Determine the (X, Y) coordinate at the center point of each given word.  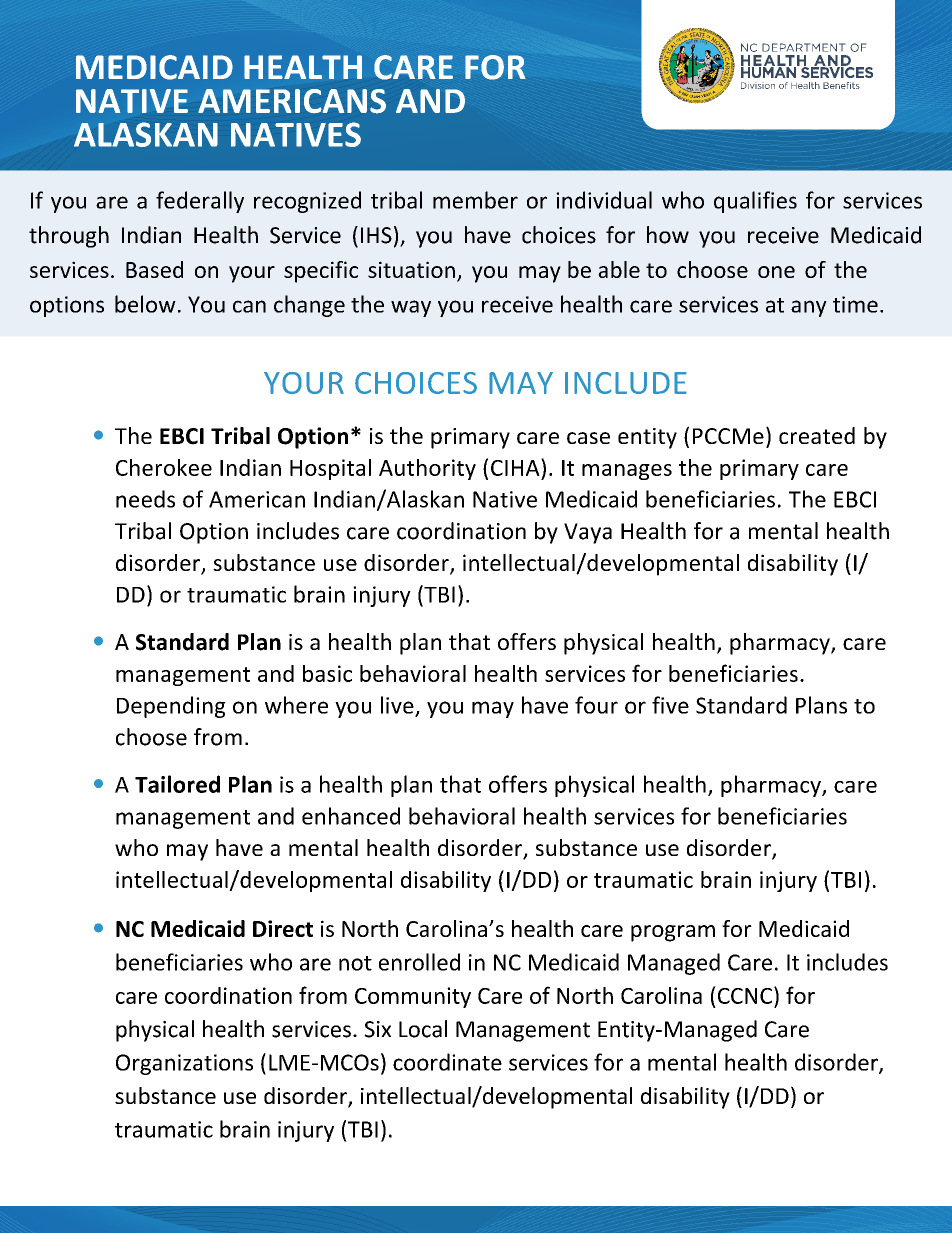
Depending (171, 707)
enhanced (351, 816)
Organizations (184, 1064)
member (475, 200)
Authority (427, 469)
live (398, 706)
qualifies (755, 202)
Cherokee (164, 467)
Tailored (177, 784)
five (670, 705)
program (673, 933)
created (817, 435)
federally (200, 202)
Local (423, 1029)
